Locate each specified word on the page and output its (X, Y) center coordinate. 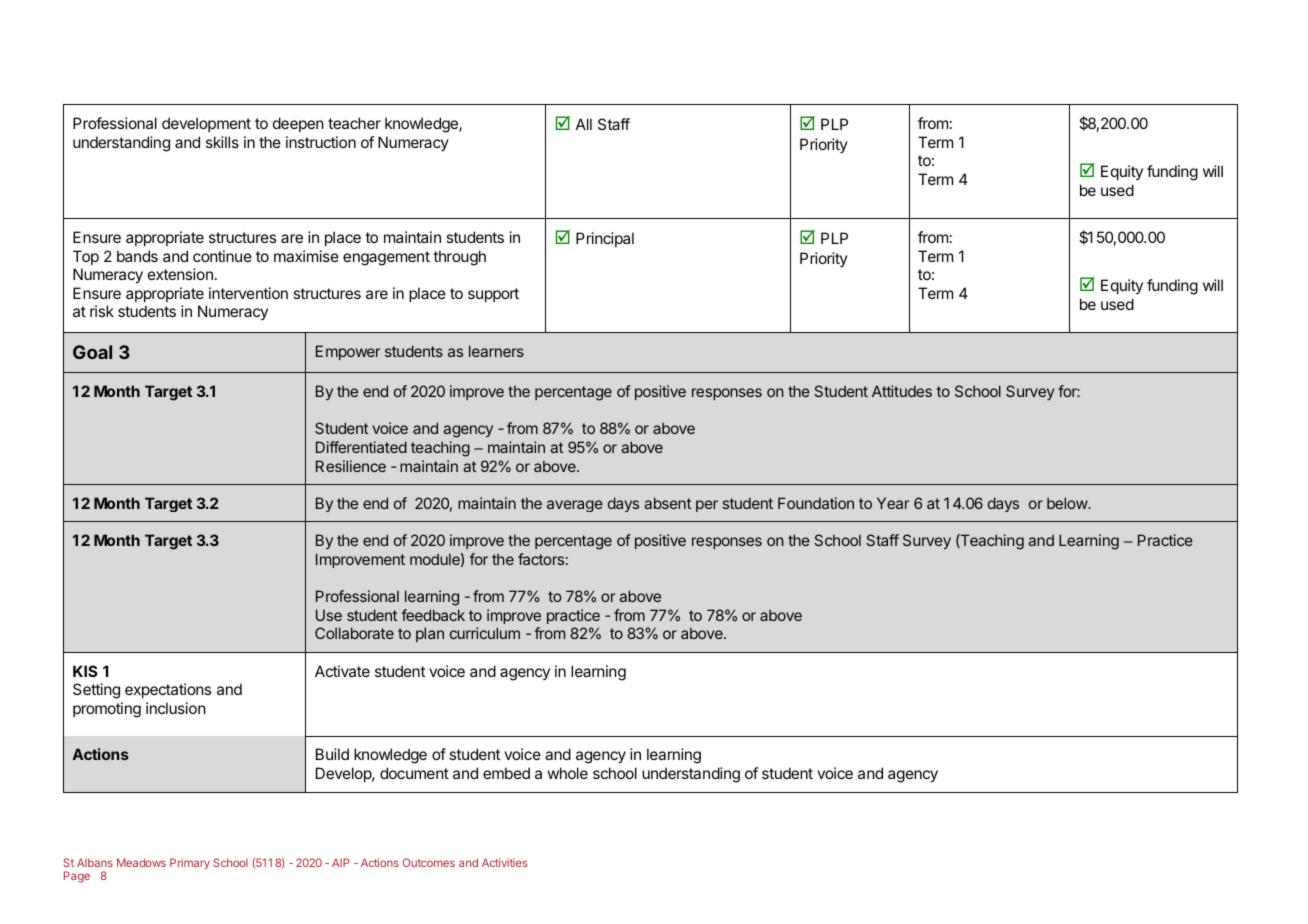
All (584, 124)
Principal (605, 239)
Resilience (351, 466)
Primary (190, 864)
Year (893, 503)
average (575, 506)
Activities (504, 862)
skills (222, 142)
